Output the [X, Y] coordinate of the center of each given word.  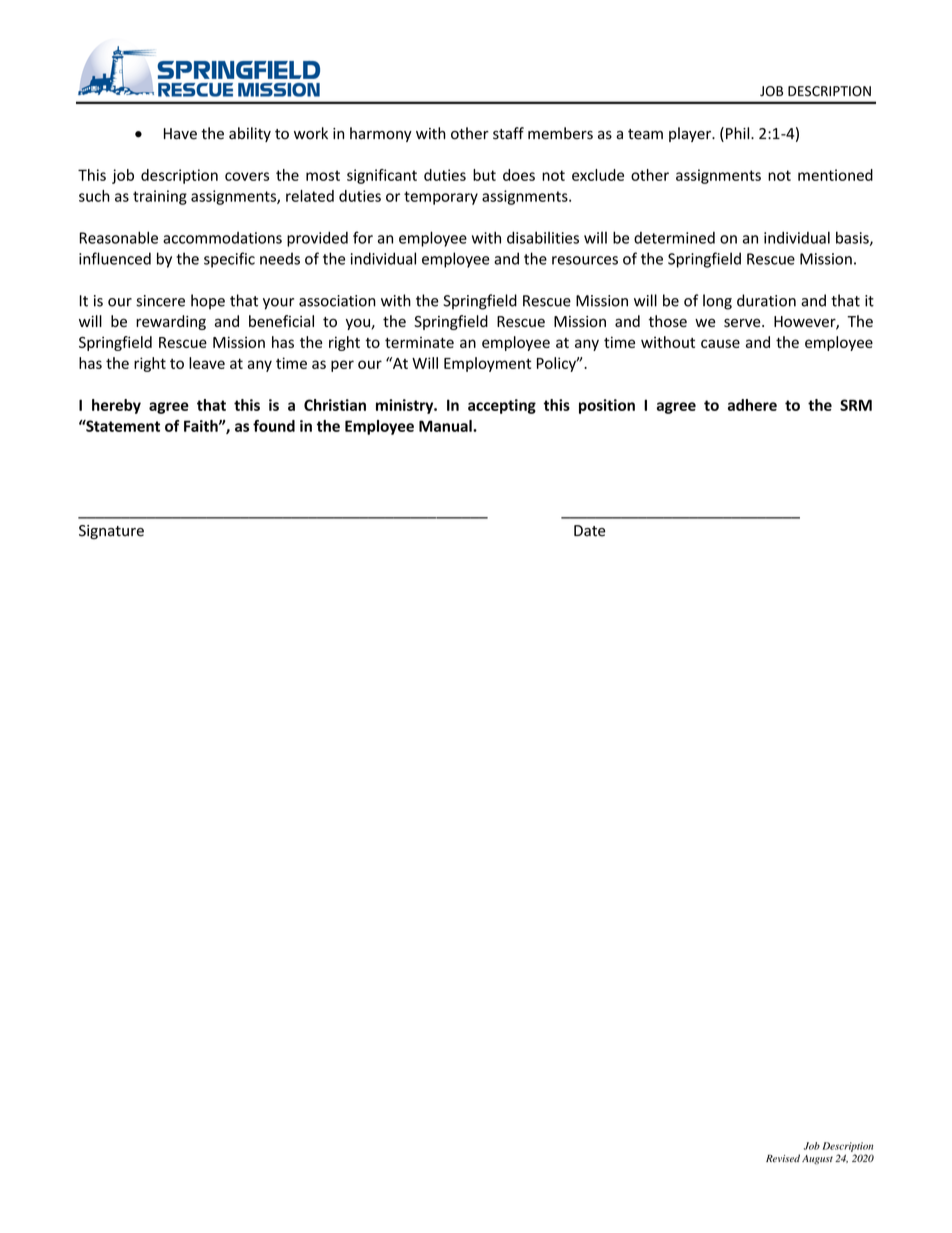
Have [180, 134]
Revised [783, 1158]
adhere [752, 405]
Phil [739, 133]
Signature [111, 532]
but [484, 175]
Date [589, 531]
